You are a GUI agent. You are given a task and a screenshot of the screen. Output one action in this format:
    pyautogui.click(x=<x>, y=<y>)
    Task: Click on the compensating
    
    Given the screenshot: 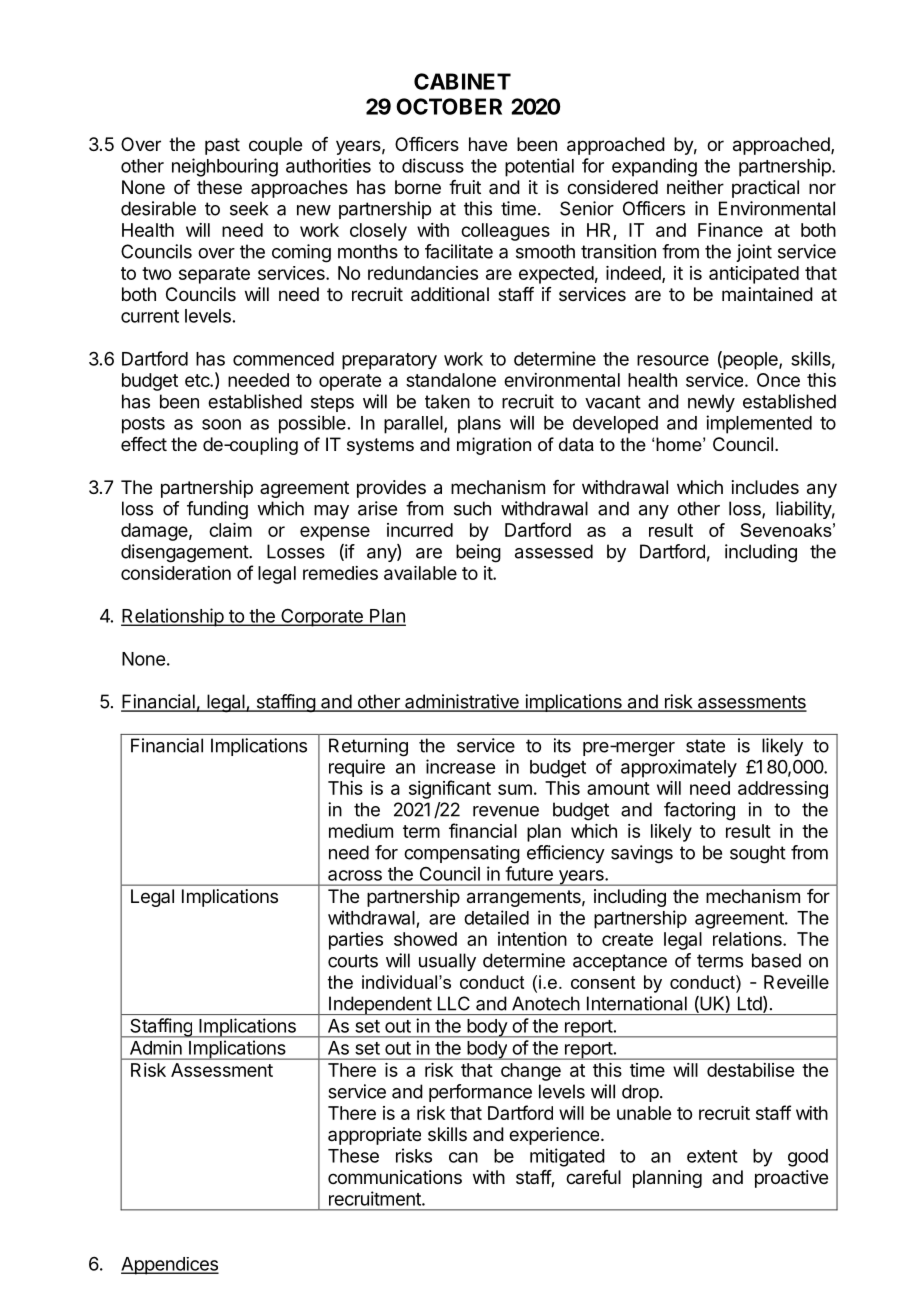 What is the action you would take?
    pyautogui.click(x=462, y=854)
